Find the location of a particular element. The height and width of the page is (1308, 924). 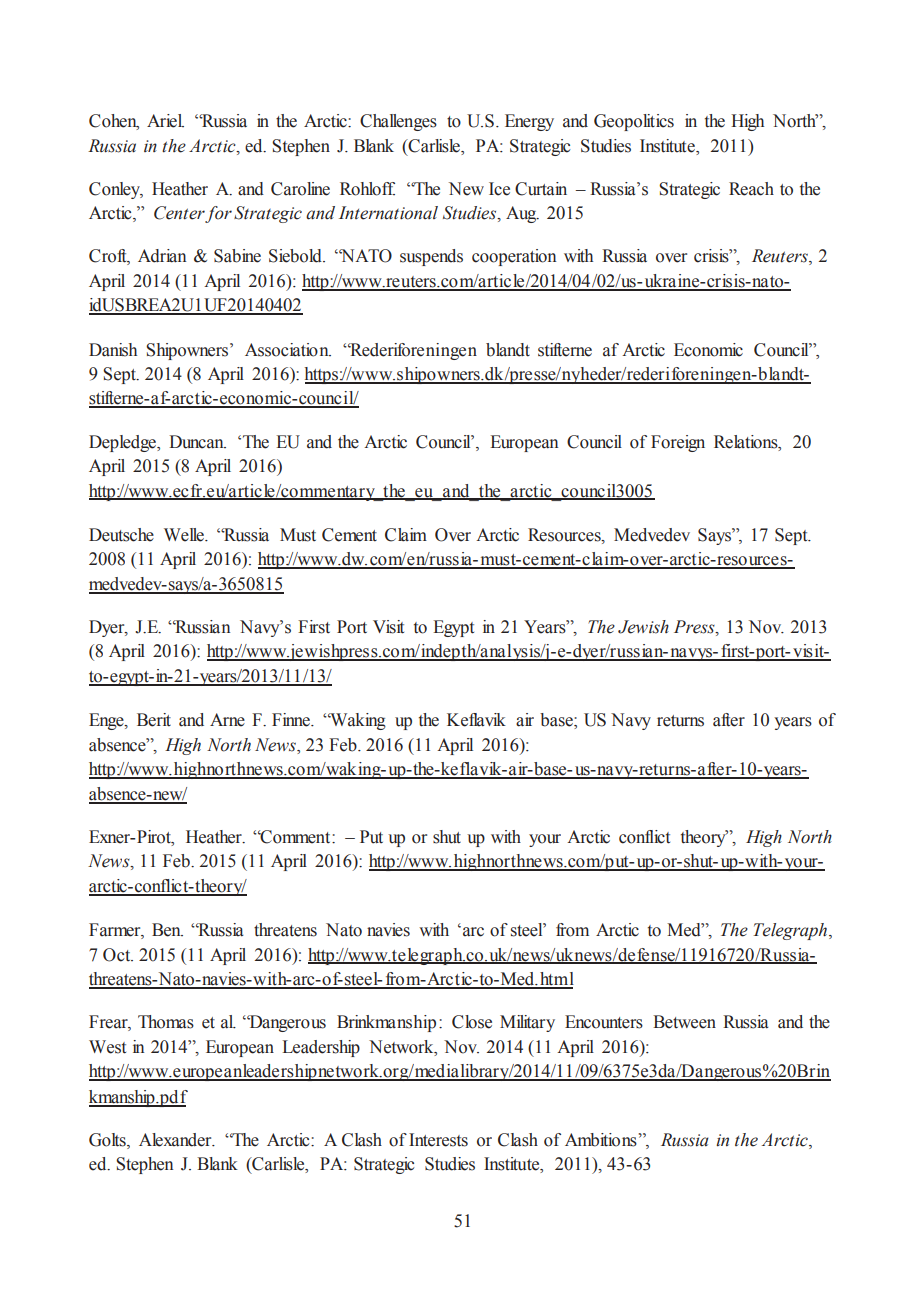

suspends is located at coordinates (431, 257).
